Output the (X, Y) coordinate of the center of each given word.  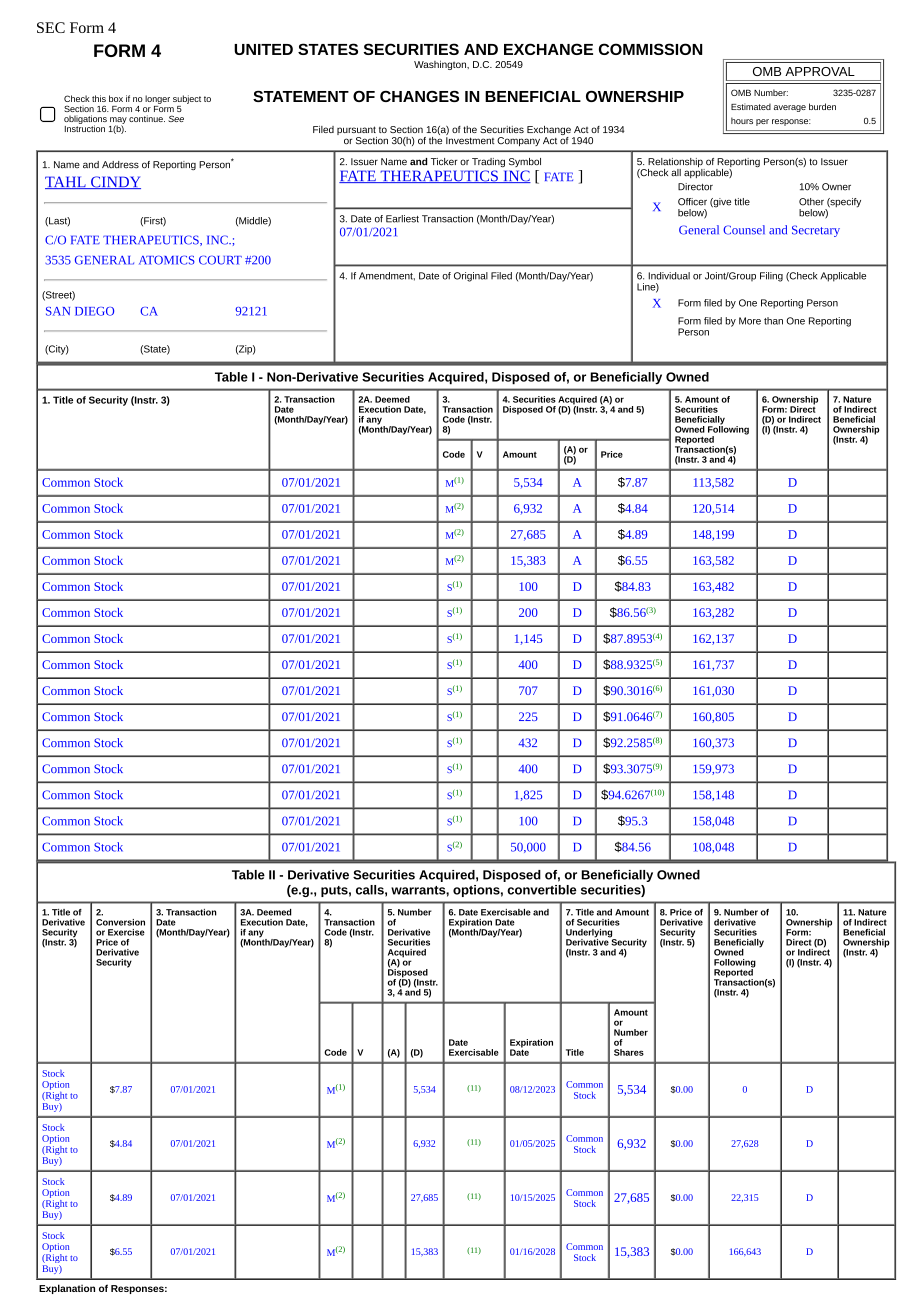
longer (157, 99)
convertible (541, 890)
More (750, 321)
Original (471, 277)
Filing (771, 277)
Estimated (751, 106)
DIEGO (94, 311)
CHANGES (419, 96)
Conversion (120, 922)
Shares (629, 1052)
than (773, 321)
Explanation (67, 1289)
